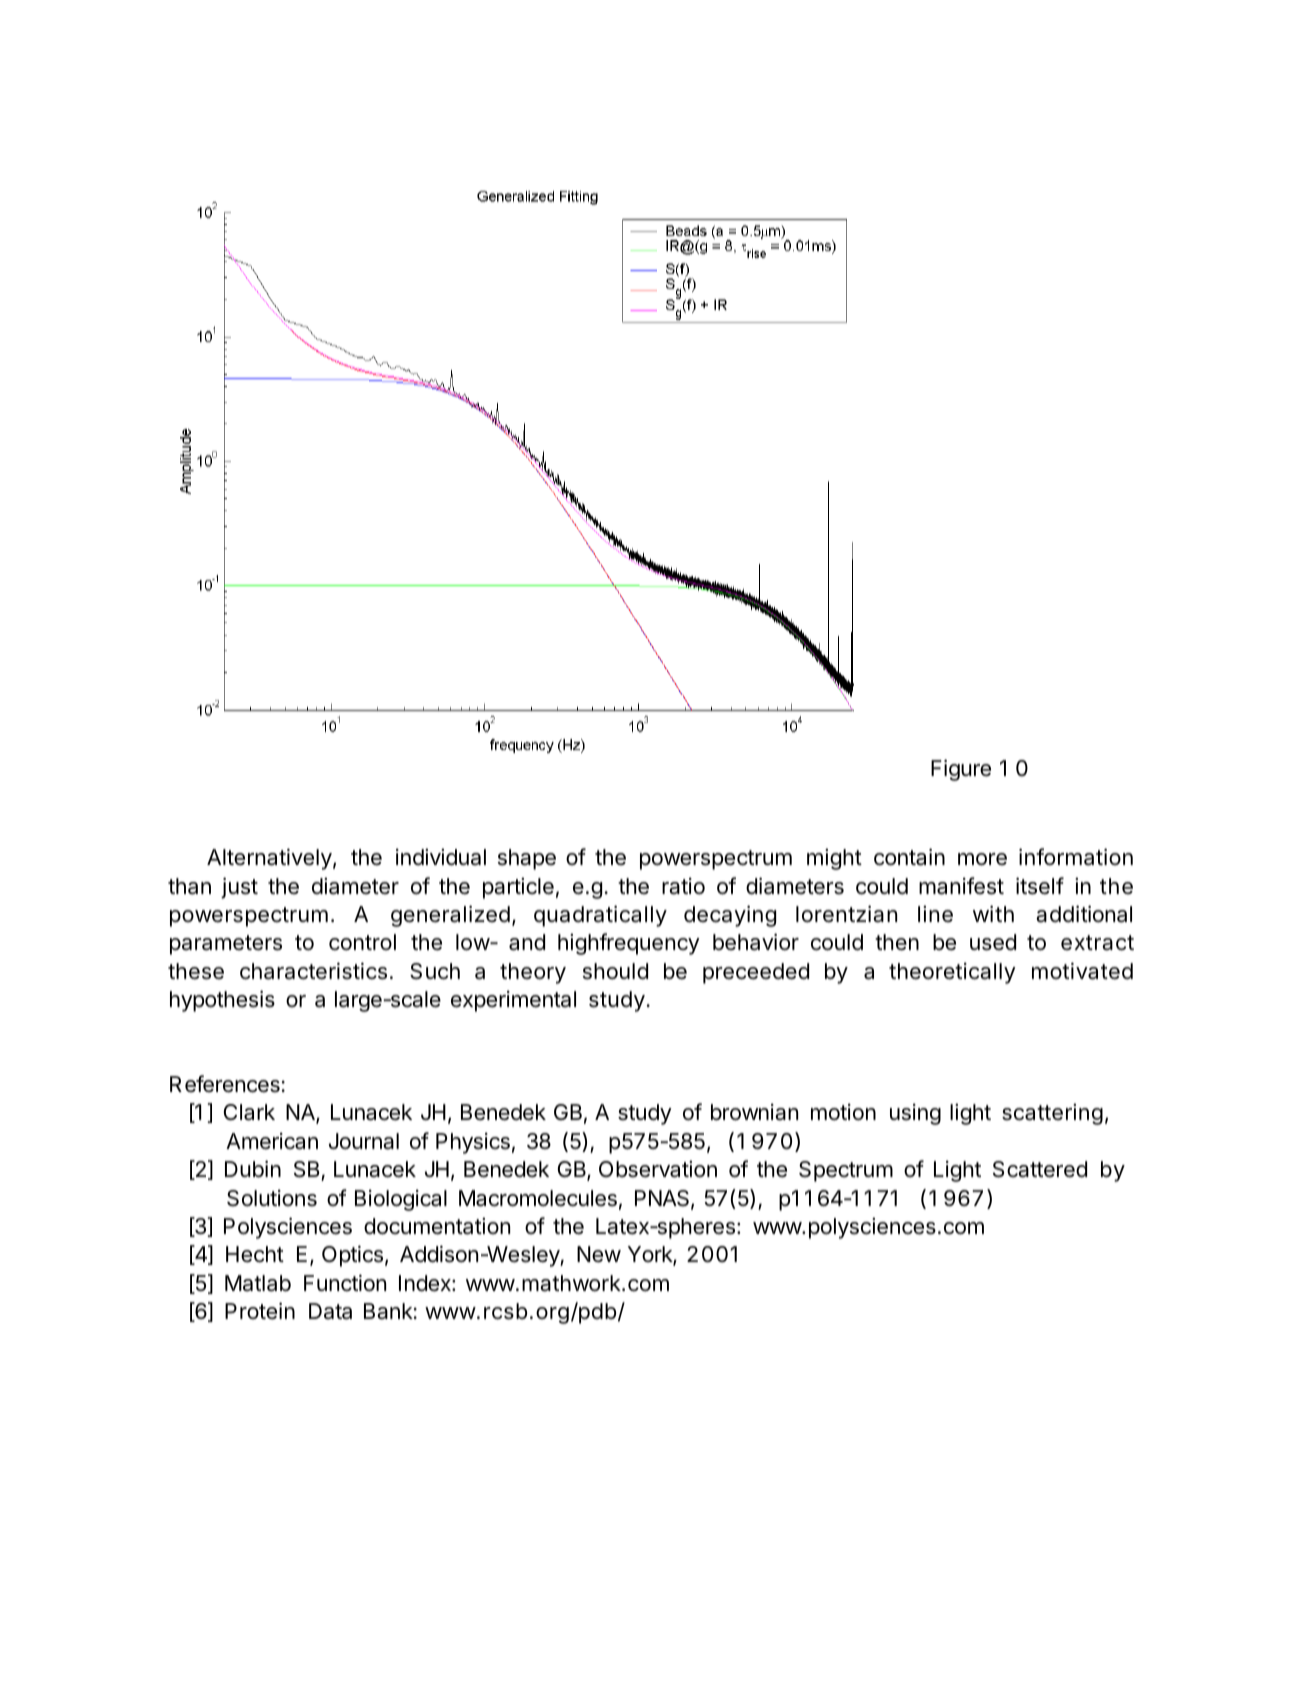 Image resolution: width=1302 pixels, height=1685 pixels. Describe the element at coordinates (615, 971) in the page. I see `should` at that location.
